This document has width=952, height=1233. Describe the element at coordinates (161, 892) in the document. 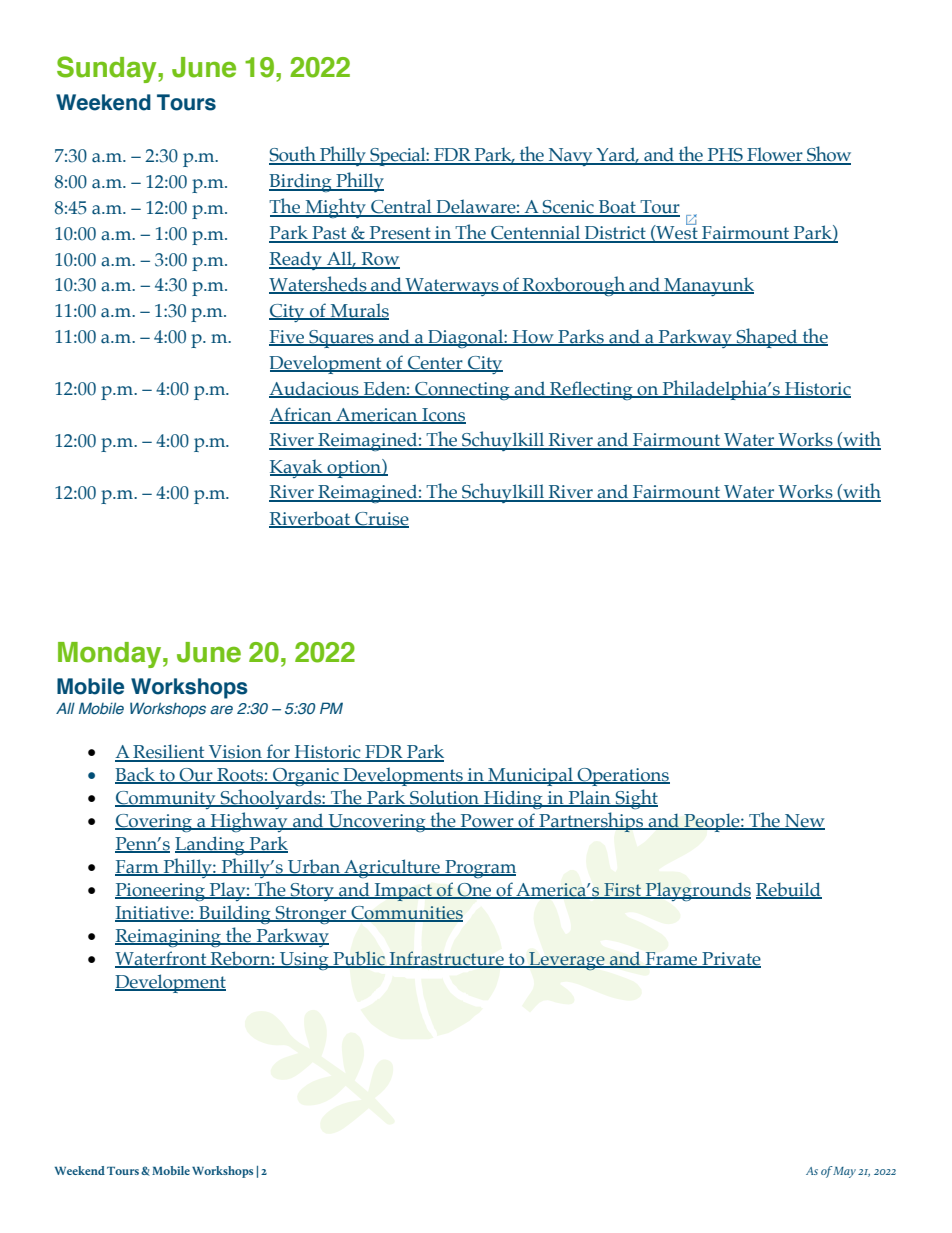

I see `Pioneering` at that location.
